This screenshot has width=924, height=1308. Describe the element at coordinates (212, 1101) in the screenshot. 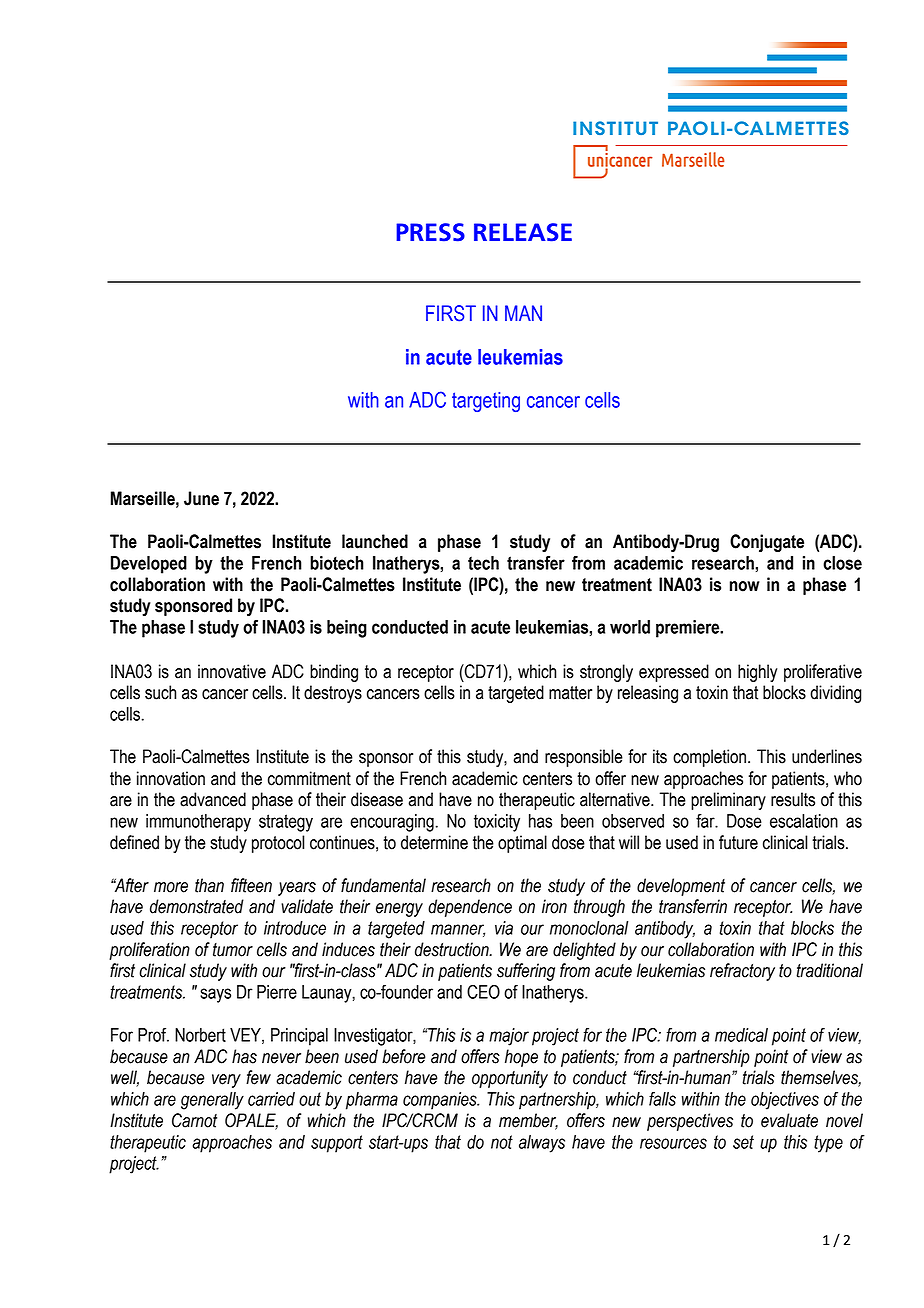

I see `generally` at that location.
